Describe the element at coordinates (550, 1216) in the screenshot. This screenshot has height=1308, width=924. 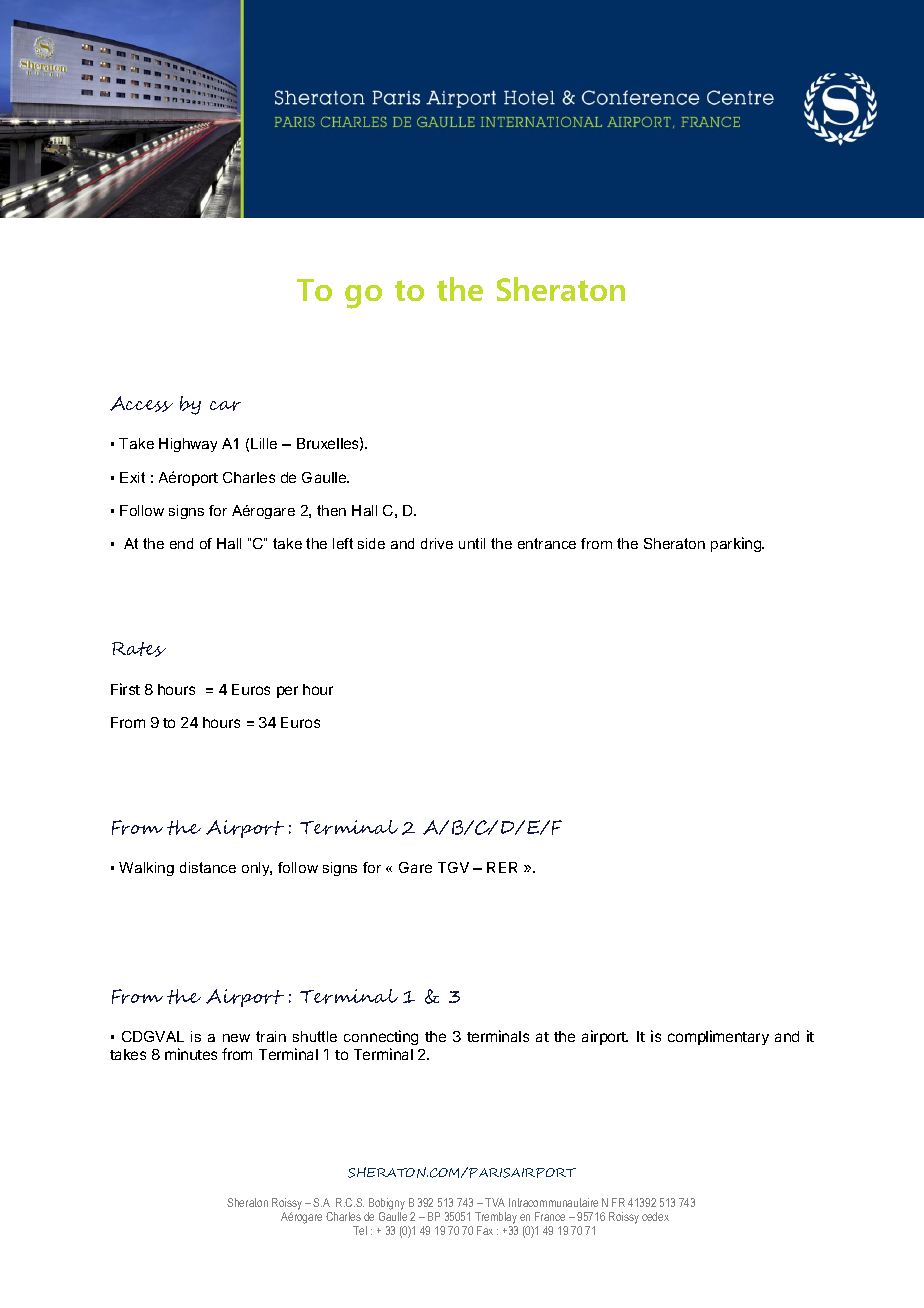
I see `France` at that location.
